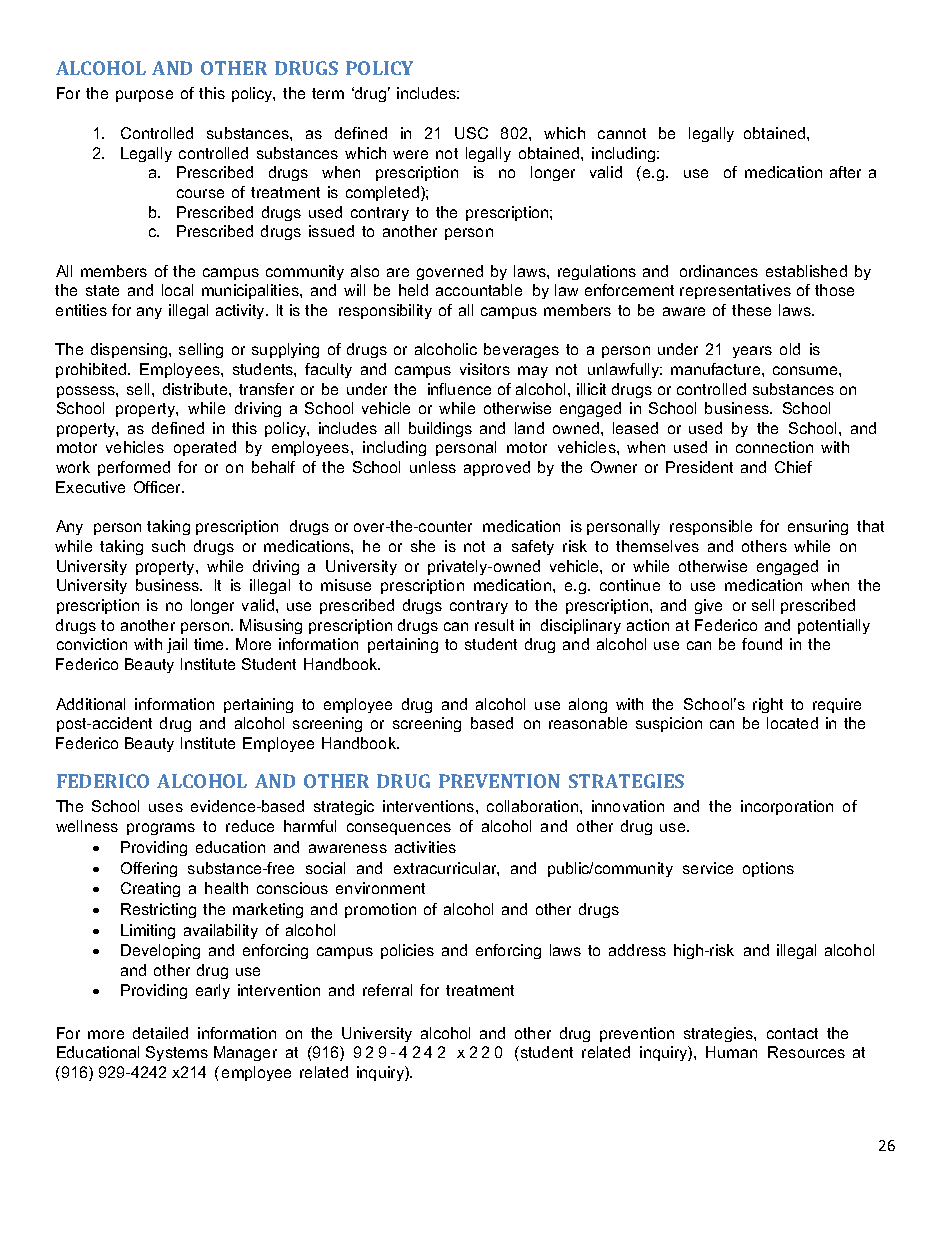 Image resolution: width=952 pixels, height=1233 pixels. What do you see at coordinates (708, 606) in the screenshot?
I see `give` at bounding box center [708, 606].
